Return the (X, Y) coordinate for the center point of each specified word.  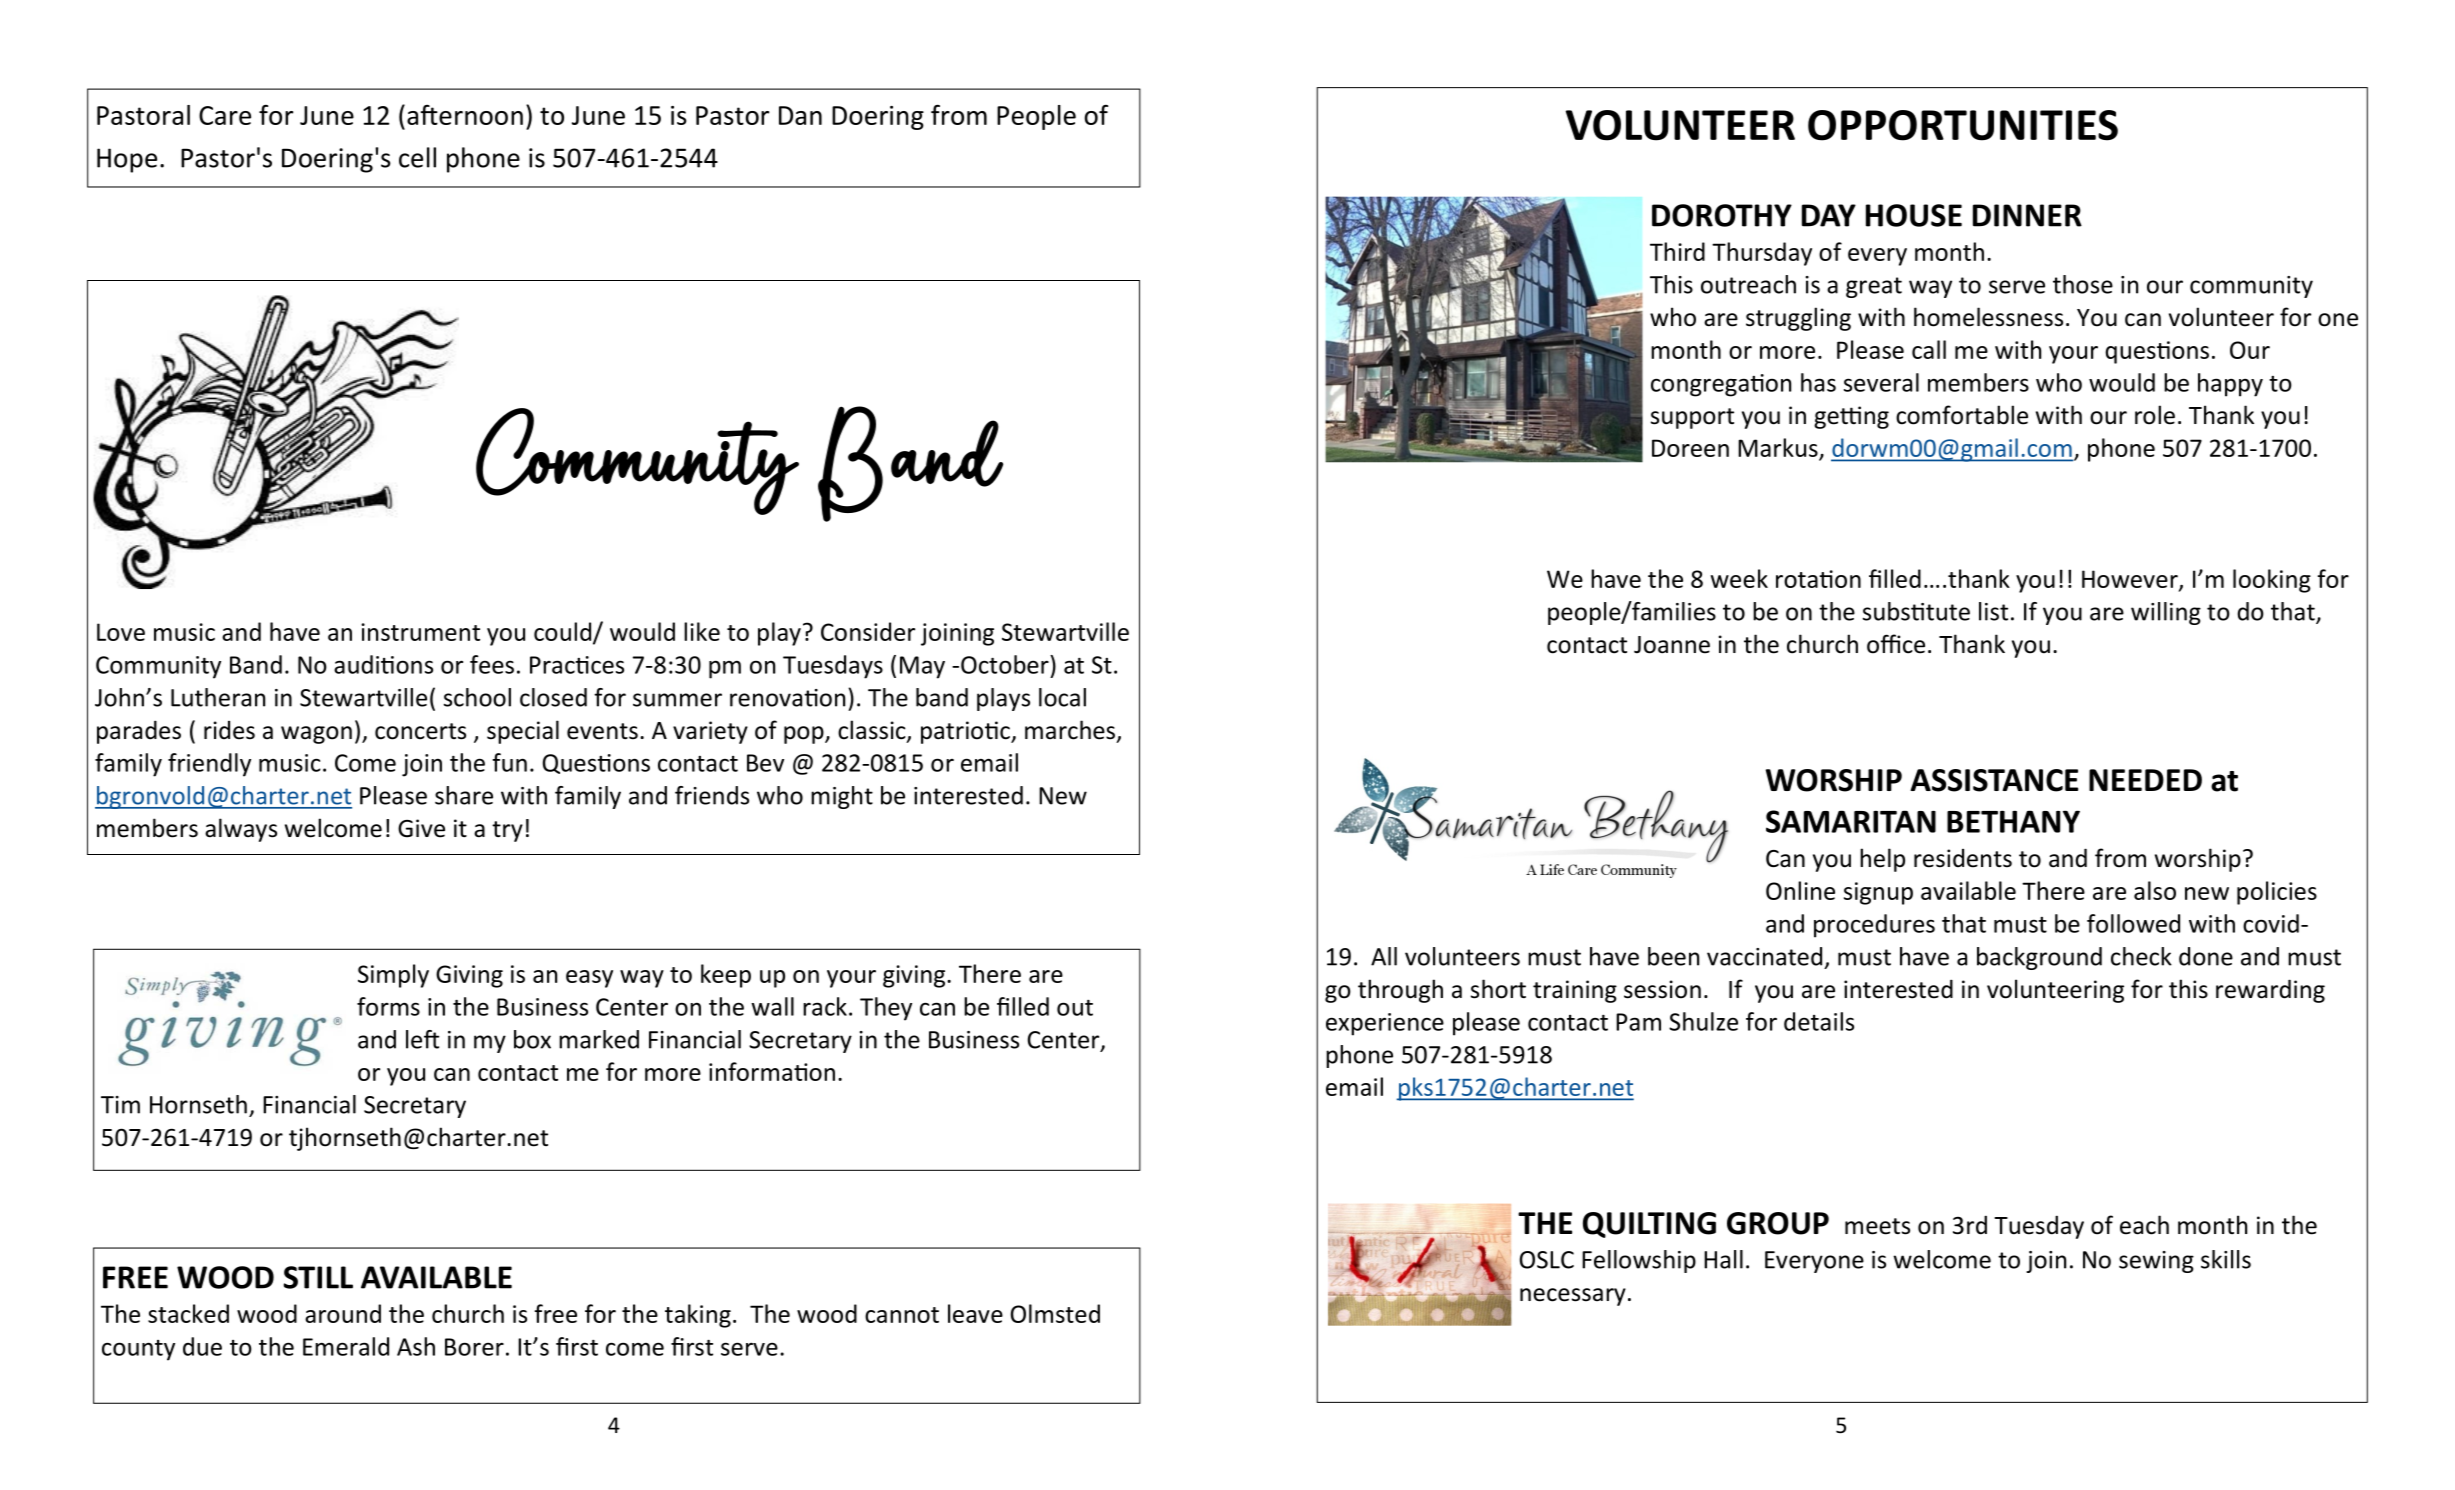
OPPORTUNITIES (1963, 125)
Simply (393, 976)
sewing (2156, 1262)
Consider (868, 631)
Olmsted (1055, 1313)
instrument (420, 632)
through (1400, 991)
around (343, 1313)
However (2131, 580)
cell (417, 157)
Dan (800, 115)
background (2039, 958)
